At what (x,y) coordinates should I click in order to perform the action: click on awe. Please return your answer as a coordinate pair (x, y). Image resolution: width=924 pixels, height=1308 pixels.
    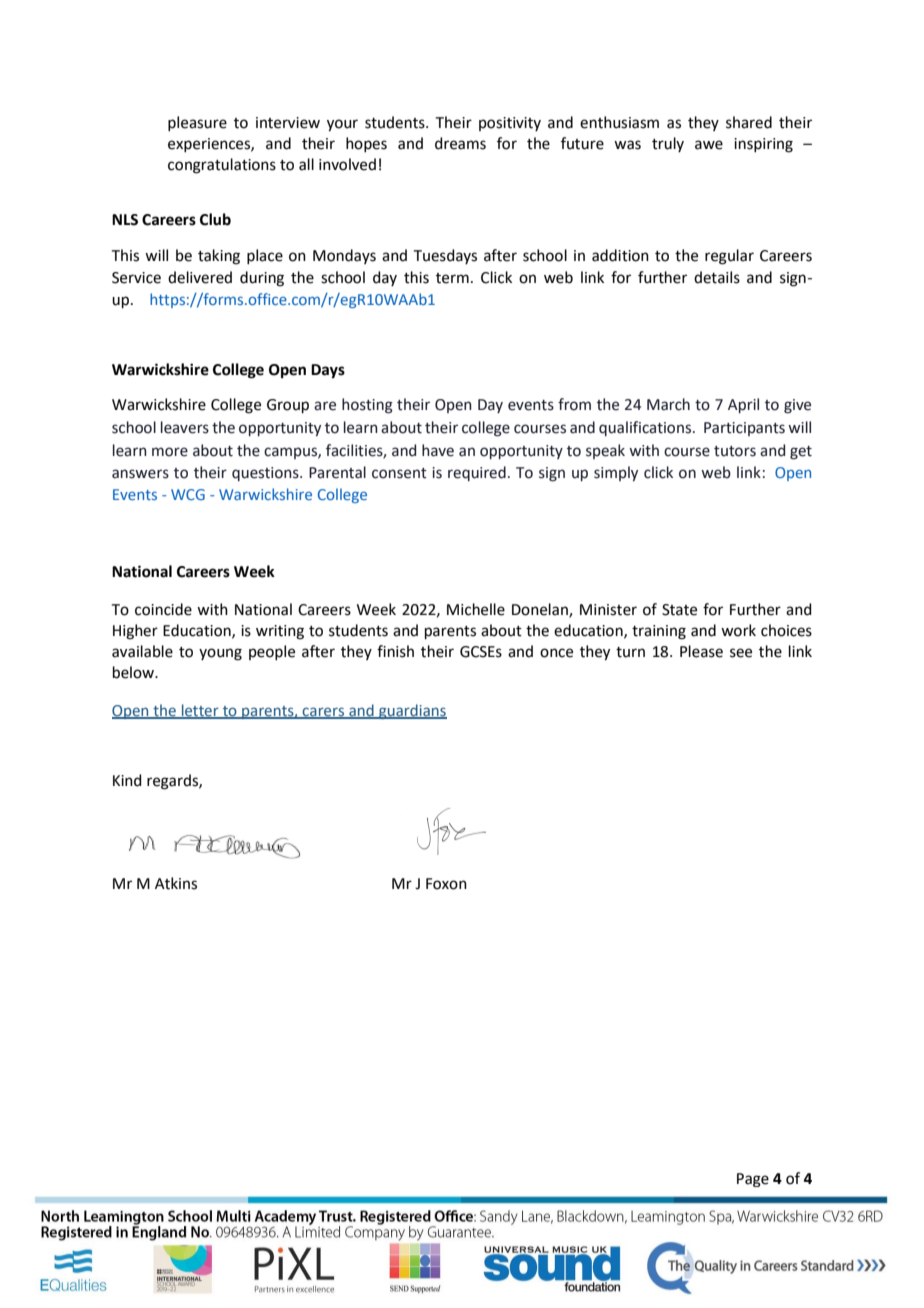
    Looking at the image, I should click on (709, 145).
